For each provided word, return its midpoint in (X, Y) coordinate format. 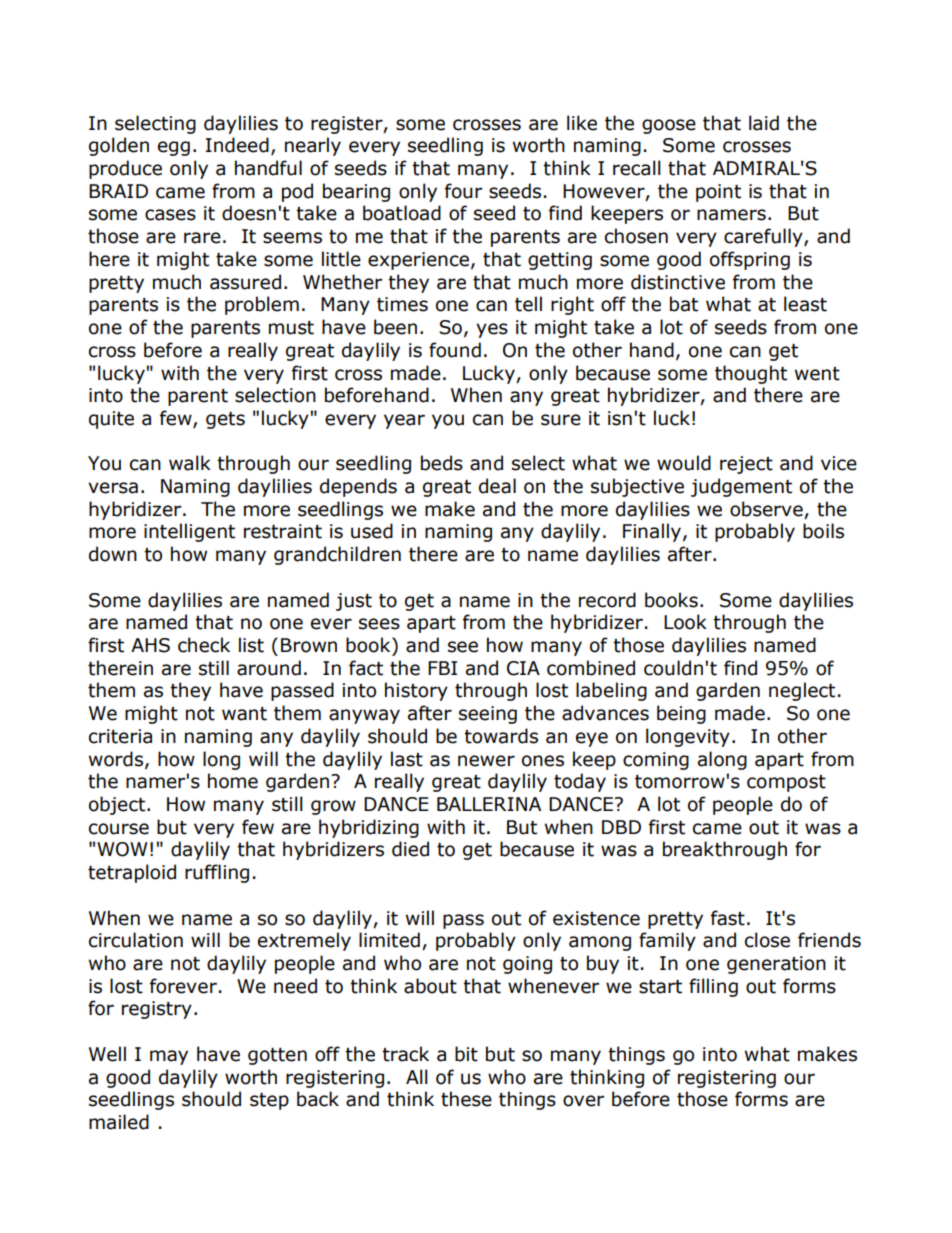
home (233, 781)
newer (486, 761)
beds (442, 463)
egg (174, 148)
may (169, 1057)
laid (764, 123)
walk (190, 463)
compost (786, 783)
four (463, 191)
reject (746, 465)
